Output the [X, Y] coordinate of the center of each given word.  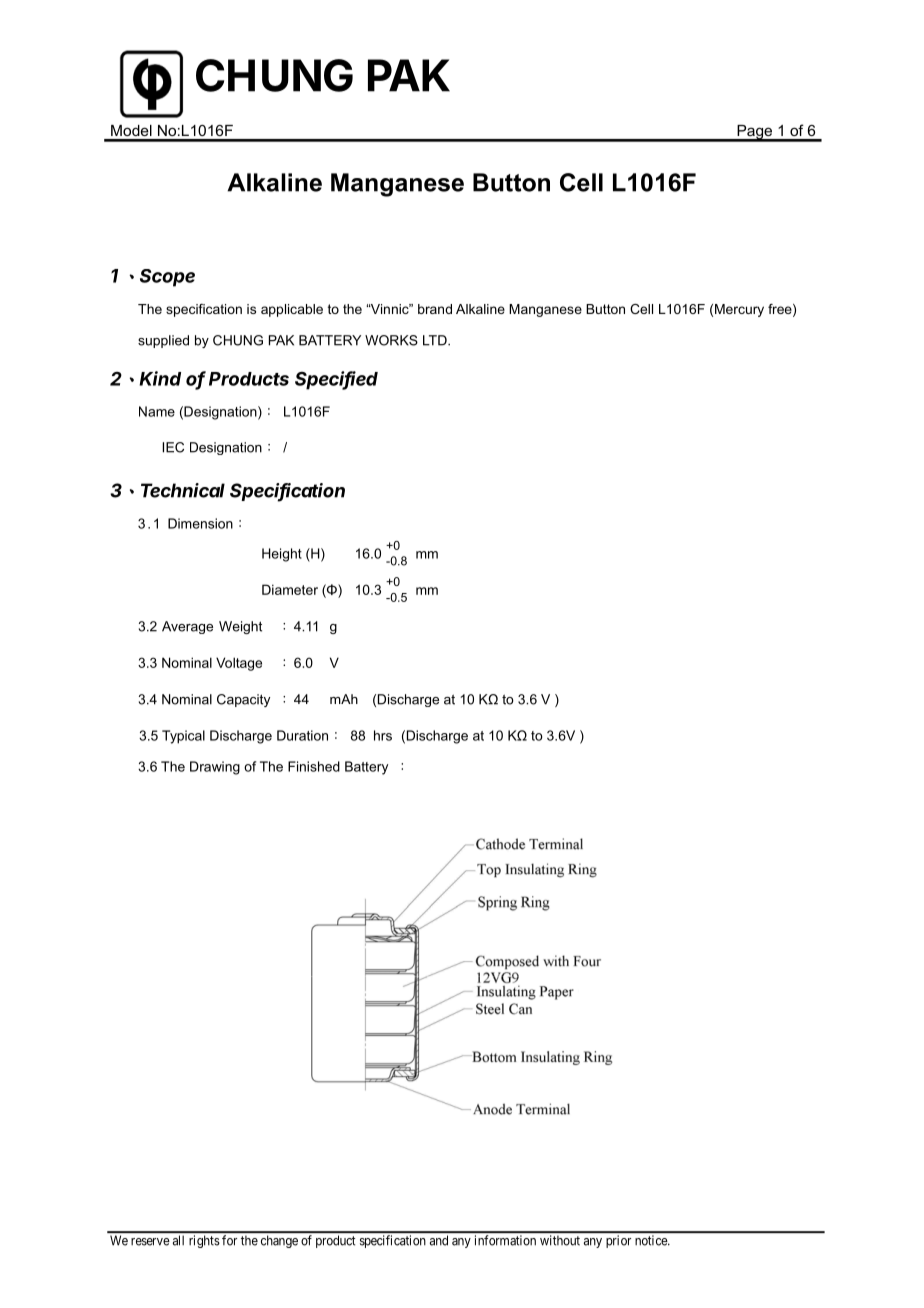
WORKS [391, 340]
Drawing [215, 768]
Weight [240, 627]
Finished [314, 766]
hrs [383, 735]
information [505, 1240]
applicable [292, 310]
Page [755, 133]
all [178, 1240]
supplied [163, 341]
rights [204, 1241]
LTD [436, 340]
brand [435, 309]
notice [652, 1240]
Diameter [290, 589]
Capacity [243, 700]
